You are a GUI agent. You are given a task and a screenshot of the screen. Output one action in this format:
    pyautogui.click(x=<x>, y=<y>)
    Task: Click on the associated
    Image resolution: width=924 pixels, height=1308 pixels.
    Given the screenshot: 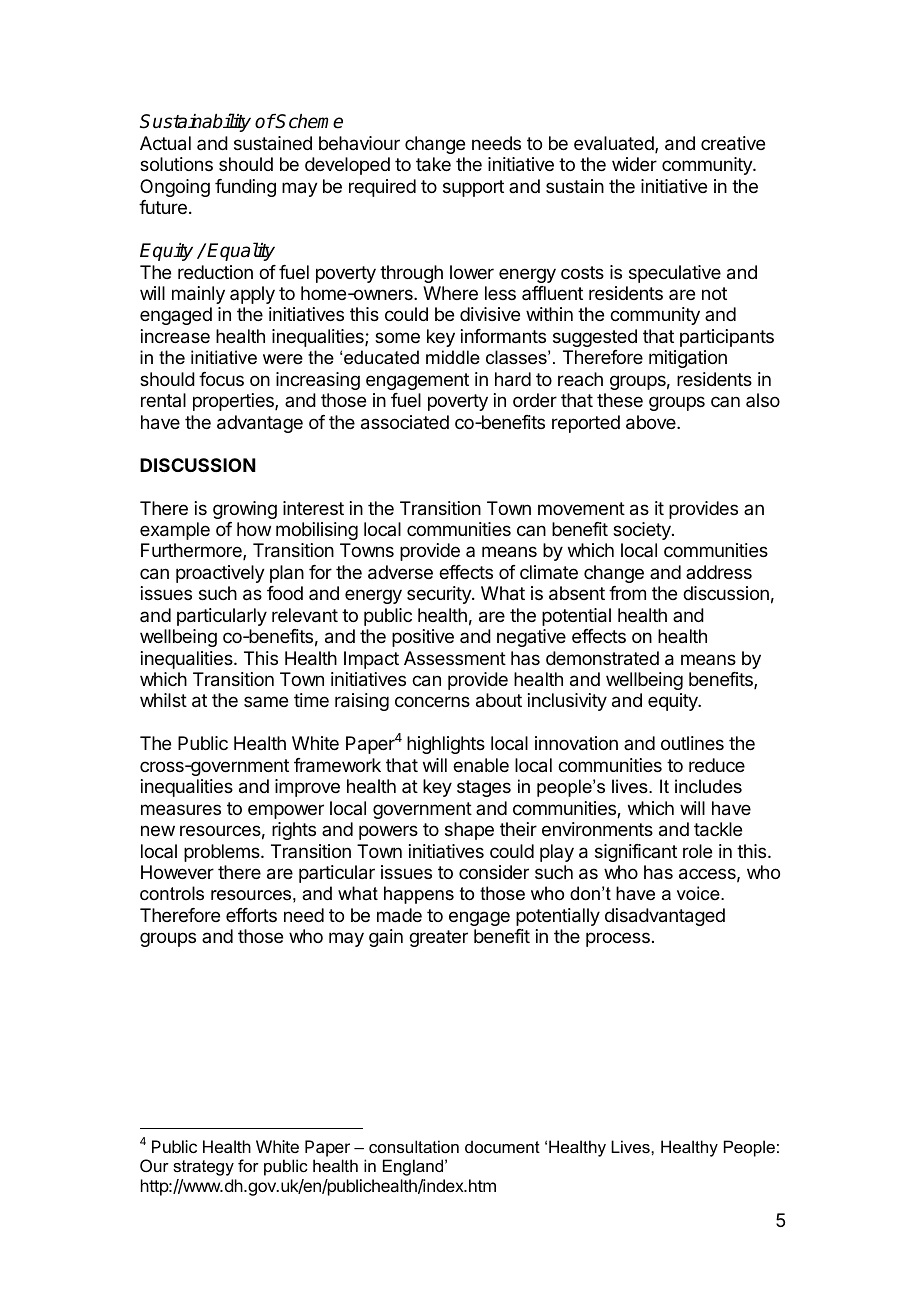 What is the action you would take?
    pyautogui.click(x=405, y=422)
